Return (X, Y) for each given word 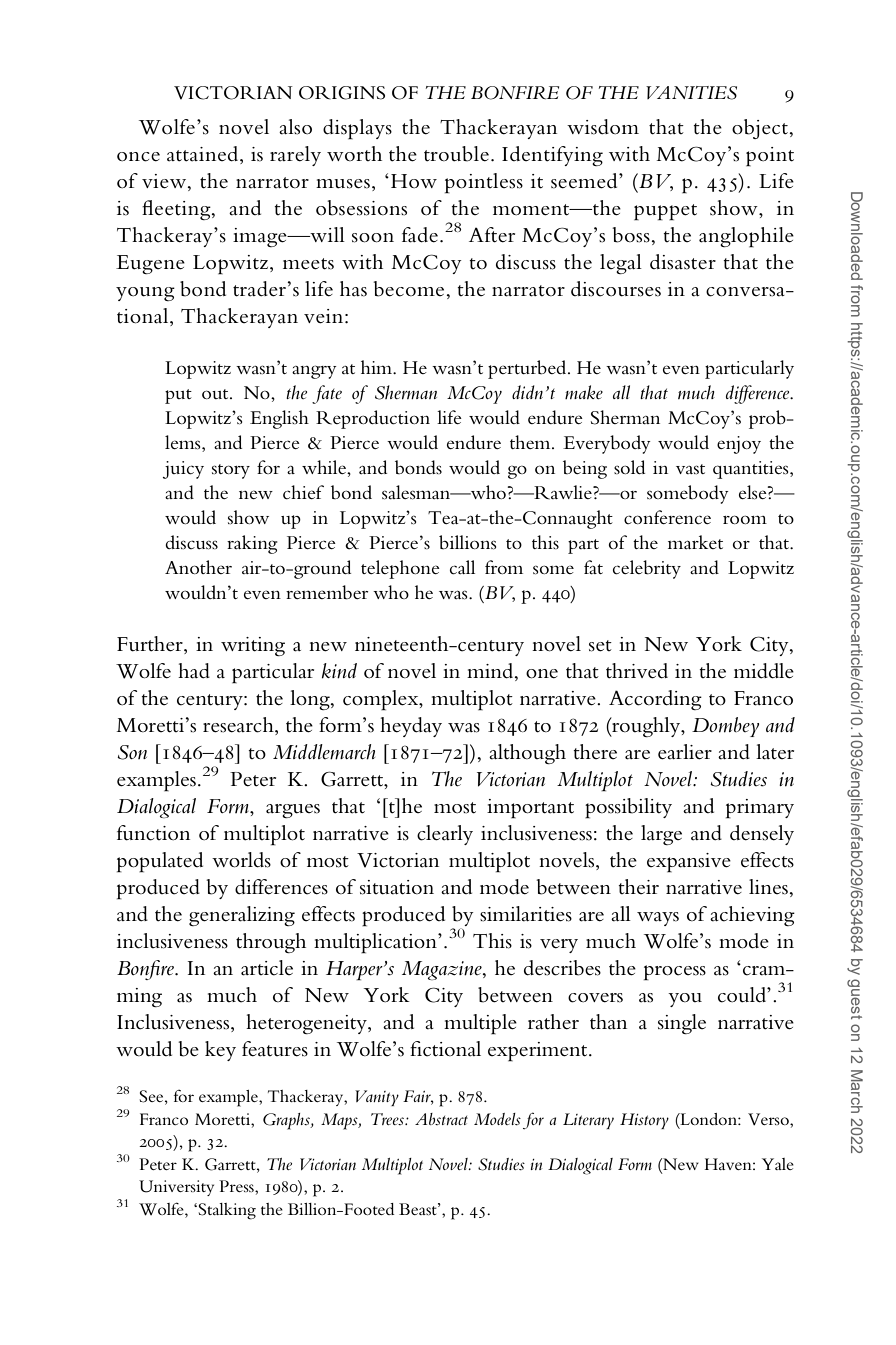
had (194, 671)
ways (658, 919)
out (216, 394)
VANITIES (691, 93)
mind (491, 672)
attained (204, 155)
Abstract (441, 1119)
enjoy (739, 445)
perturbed (528, 369)
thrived (637, 671)
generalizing (242, 916)
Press (237, 1186)
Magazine (443, 970)
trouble (456, 154)
